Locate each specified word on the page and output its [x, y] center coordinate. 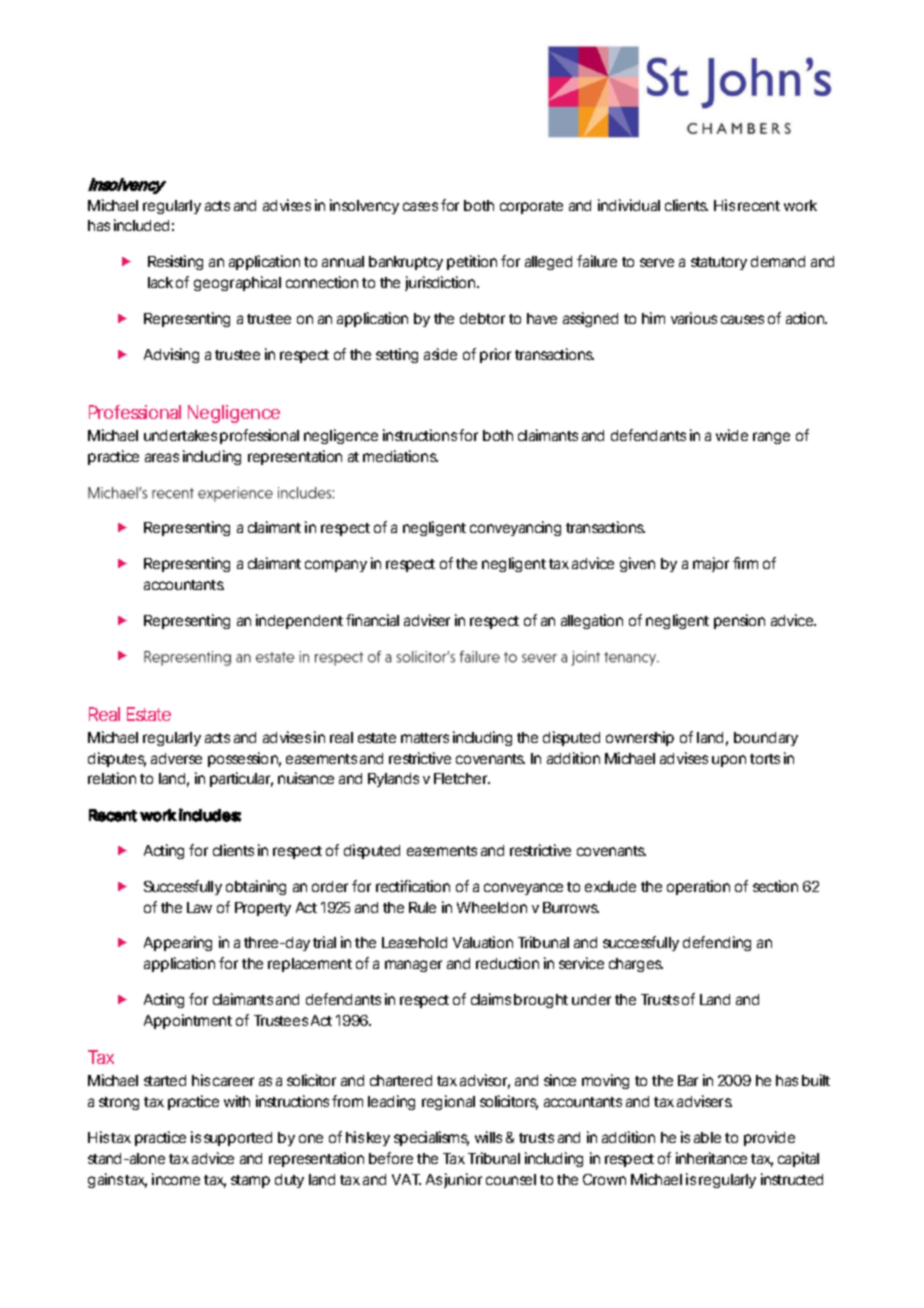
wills [488, 1137]
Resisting [175, 262]
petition [472, 262]
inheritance [711, 1158]
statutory [719, 263]
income [176, 1179]
